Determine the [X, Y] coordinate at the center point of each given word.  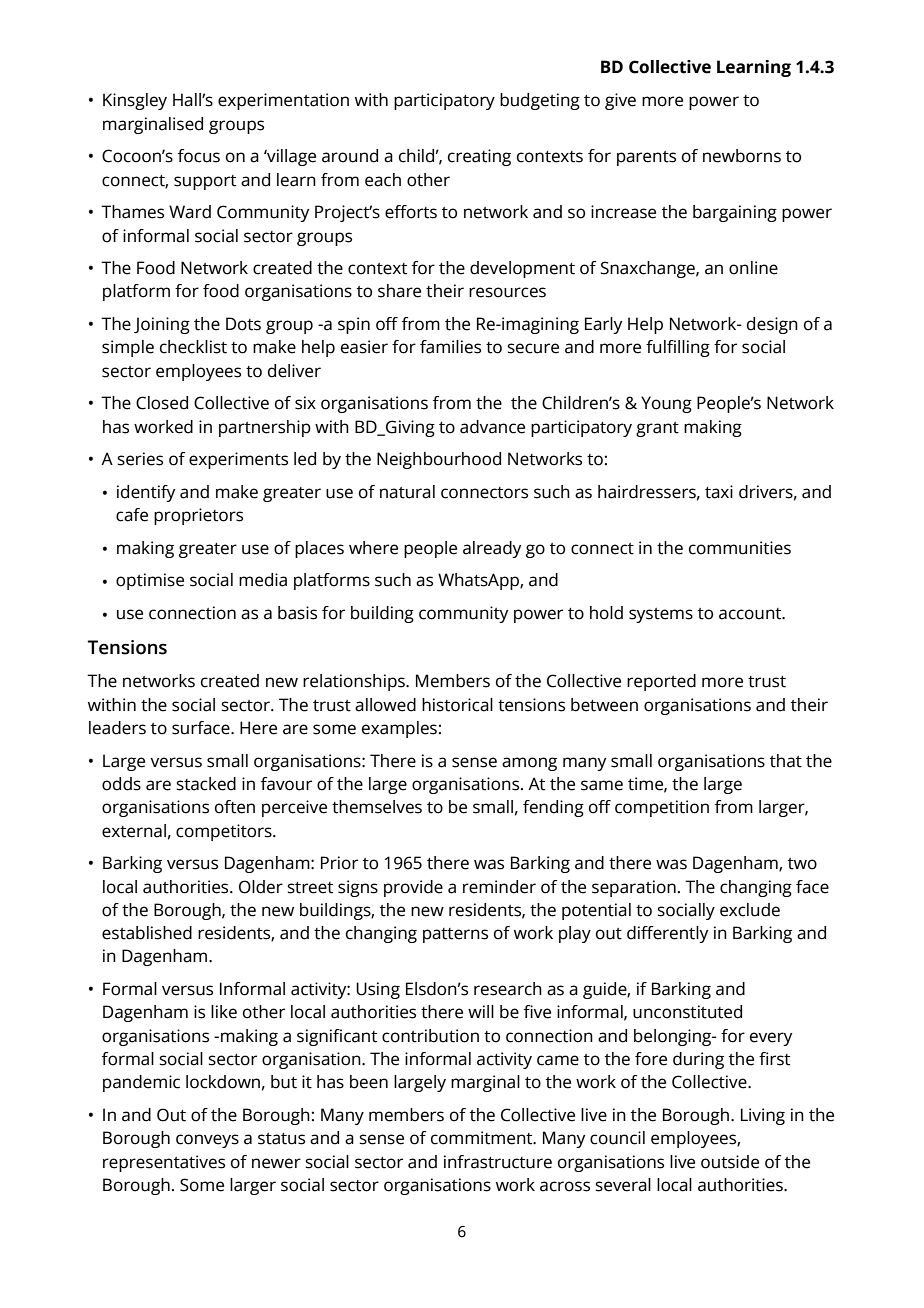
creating [479, 157]
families [450, 347]
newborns [742, 156]
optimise [150, 581]
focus [199, 156]
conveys [207, 1141]
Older [261, 887]
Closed [162, 403]
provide [413, 888]
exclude [750, 910]
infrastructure [498, 1162]
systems [661, 615]
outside [730, 1162]
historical [457, 705]
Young [666, 404]
